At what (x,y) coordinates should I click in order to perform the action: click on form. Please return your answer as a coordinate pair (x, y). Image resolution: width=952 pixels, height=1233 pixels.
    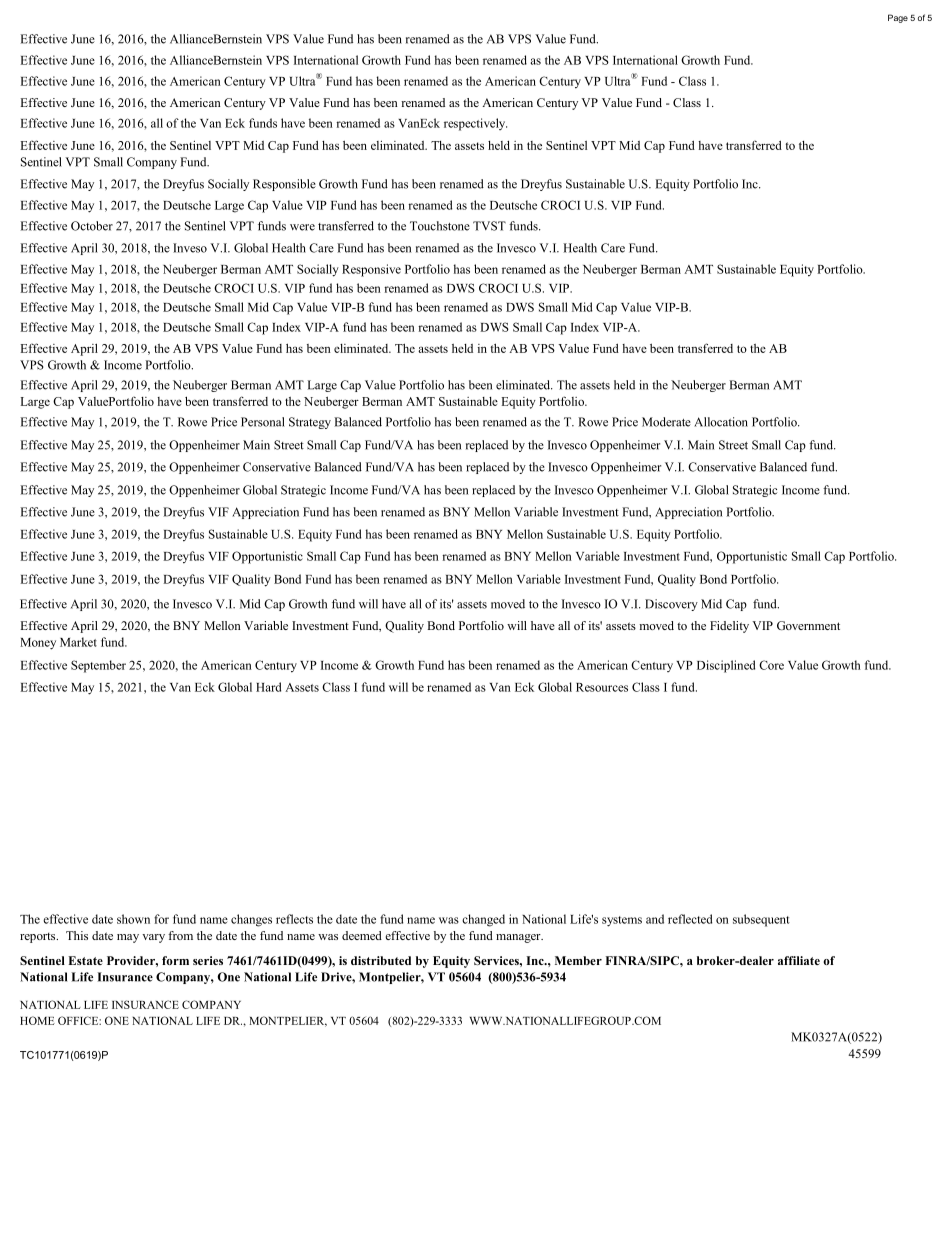
    Looking at the image, I should click on (175, 960).
